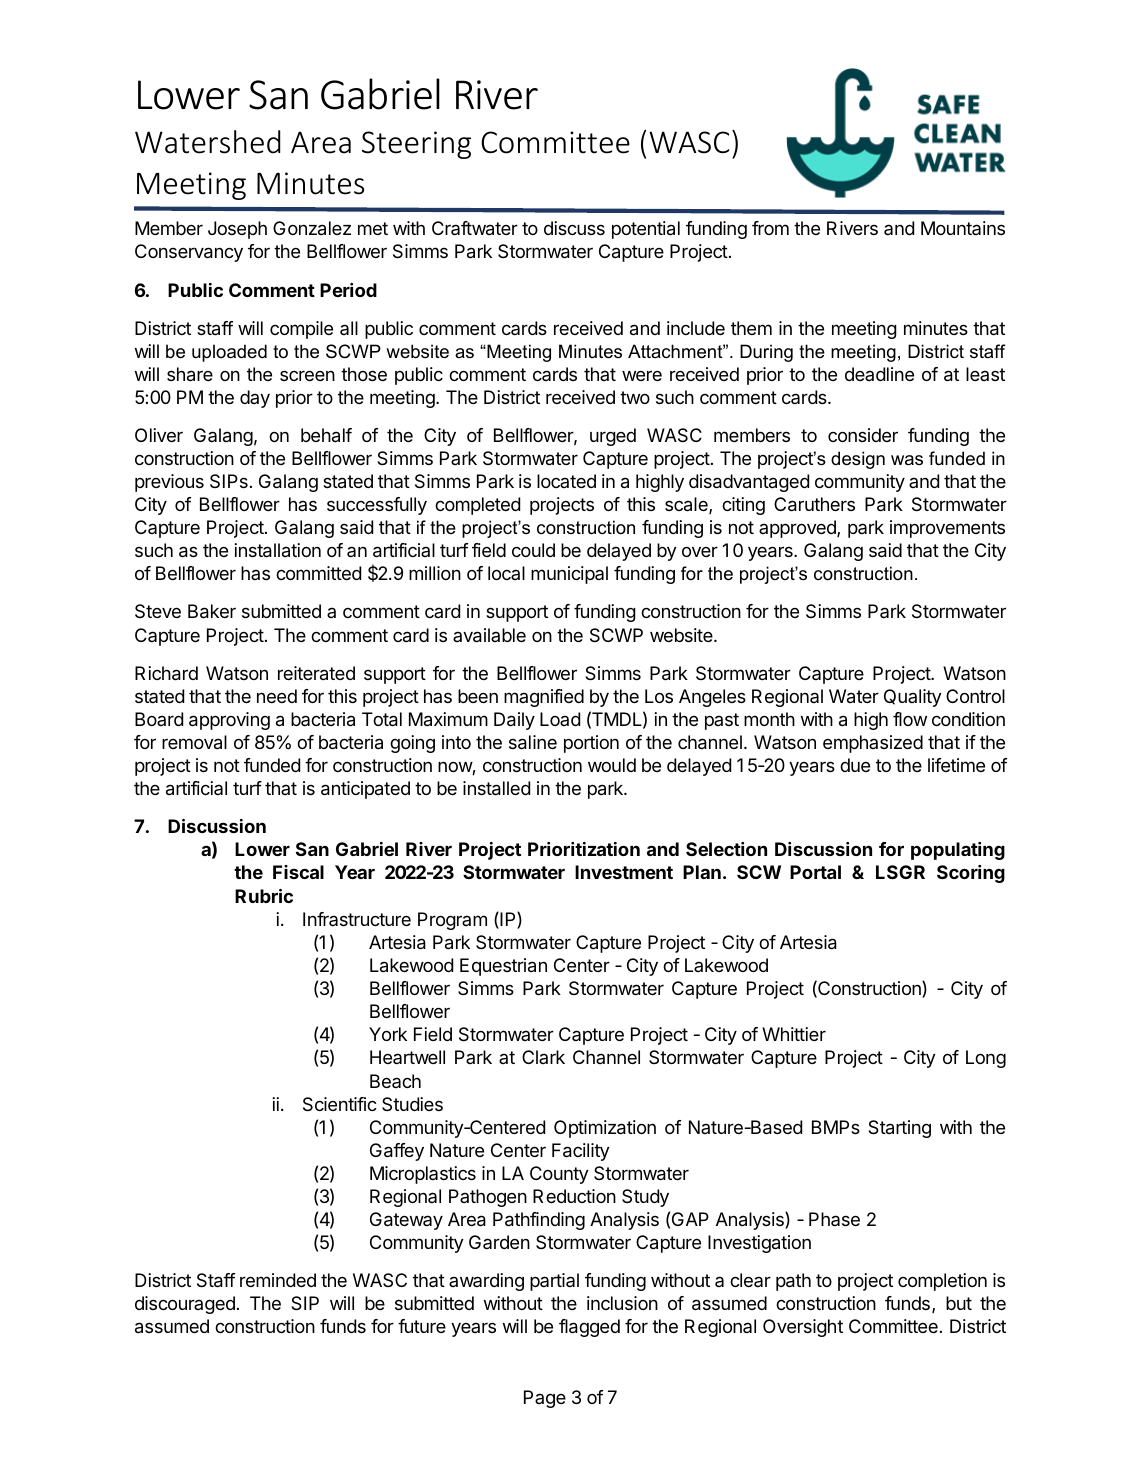 The image size is (1140, 1475). I want to click on flagged, so click(589, 1328).
